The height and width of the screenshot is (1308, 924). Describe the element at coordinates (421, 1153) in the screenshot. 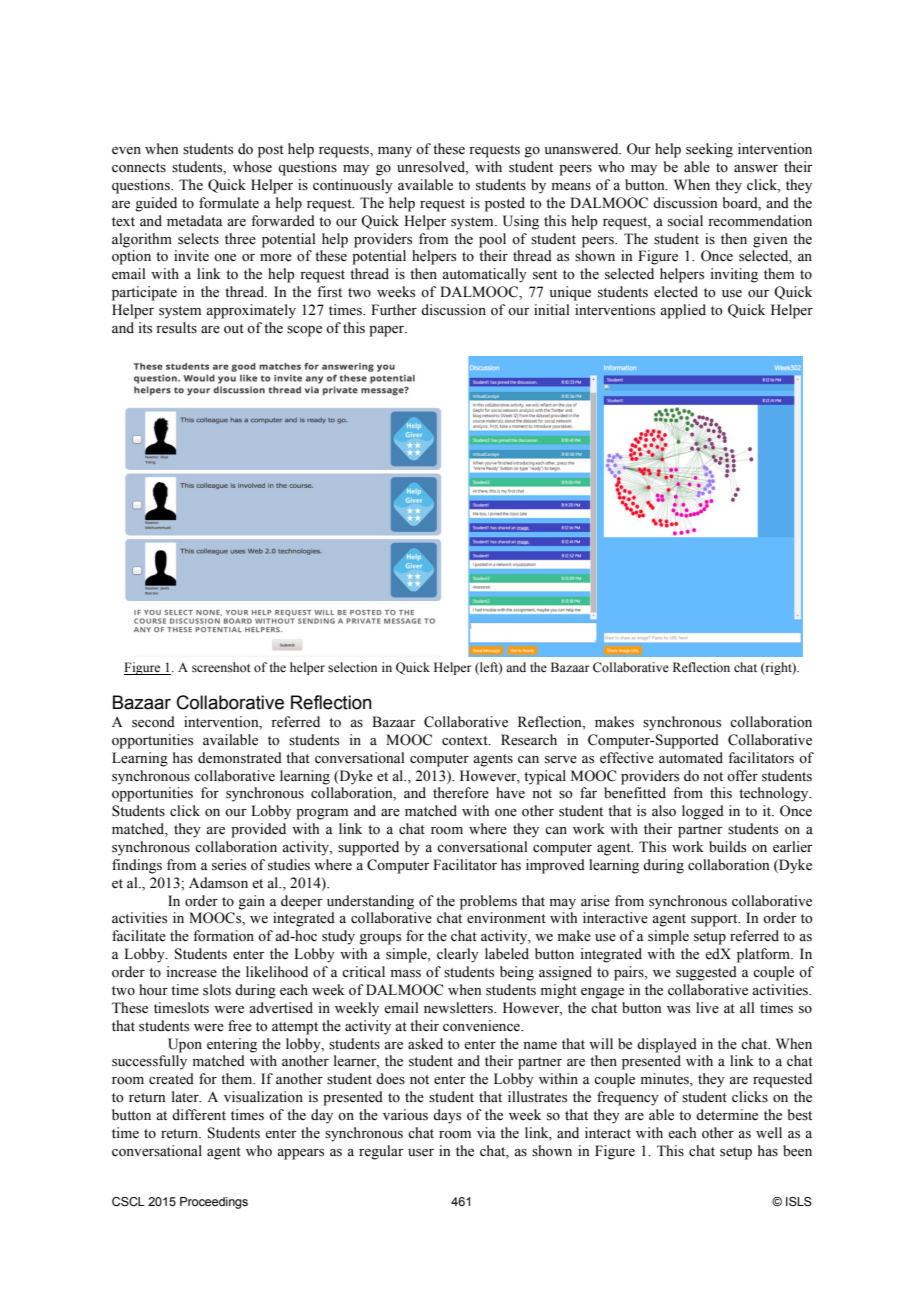

I see `user` at that location.
